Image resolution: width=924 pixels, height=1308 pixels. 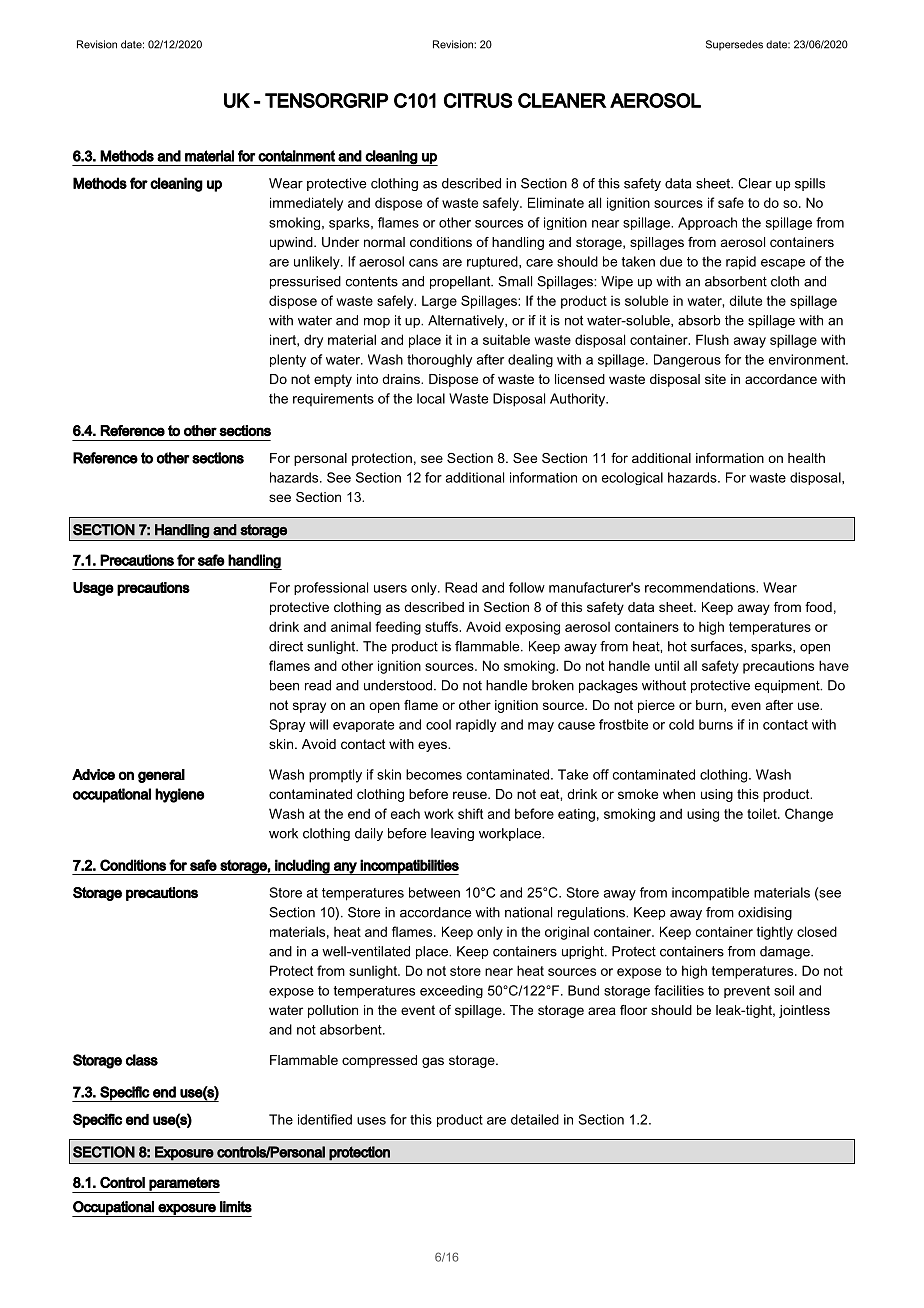 I want to click on parameters, so click(x=184, y=1185).
